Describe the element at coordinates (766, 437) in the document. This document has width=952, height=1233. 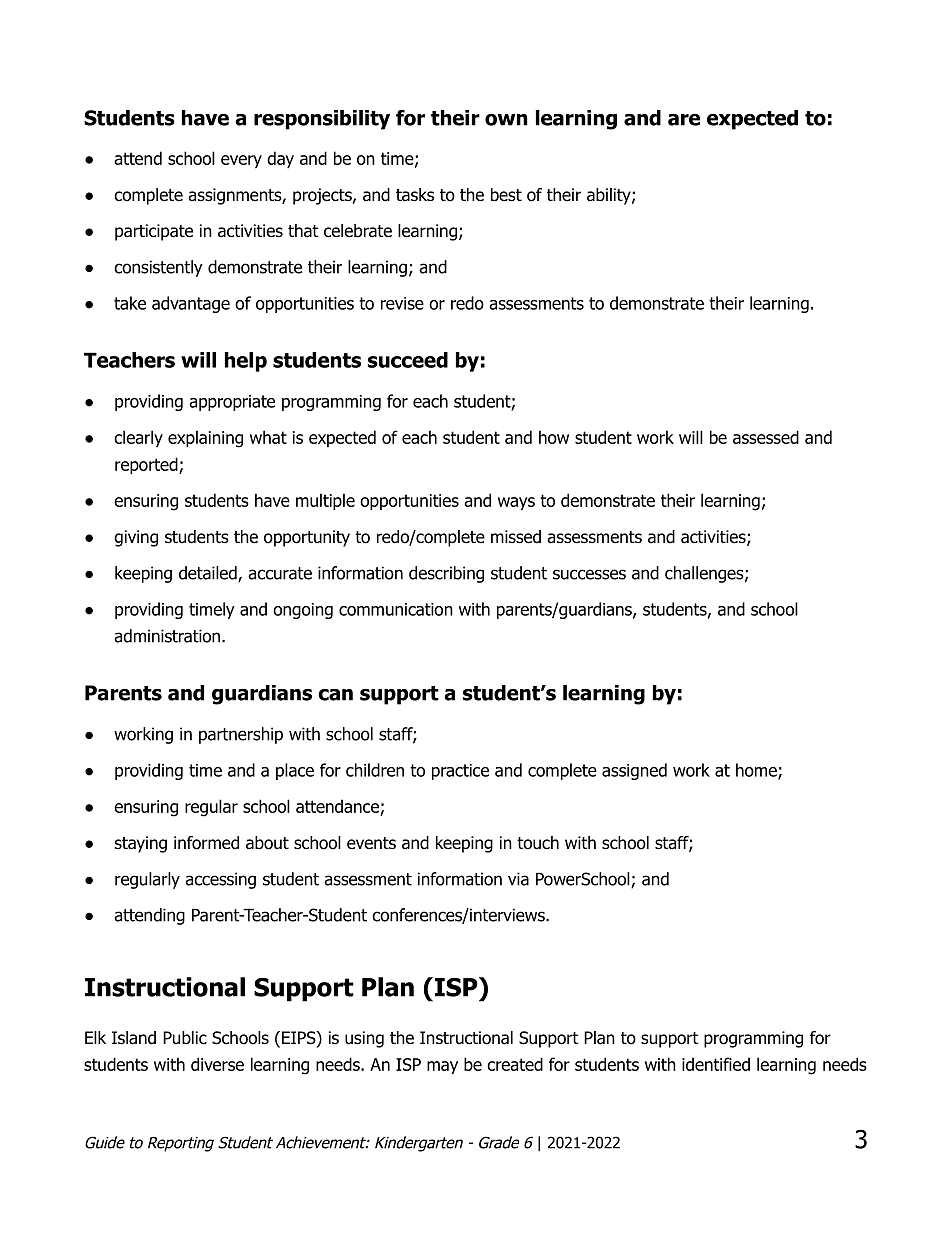
I see `assessed` at that location.
